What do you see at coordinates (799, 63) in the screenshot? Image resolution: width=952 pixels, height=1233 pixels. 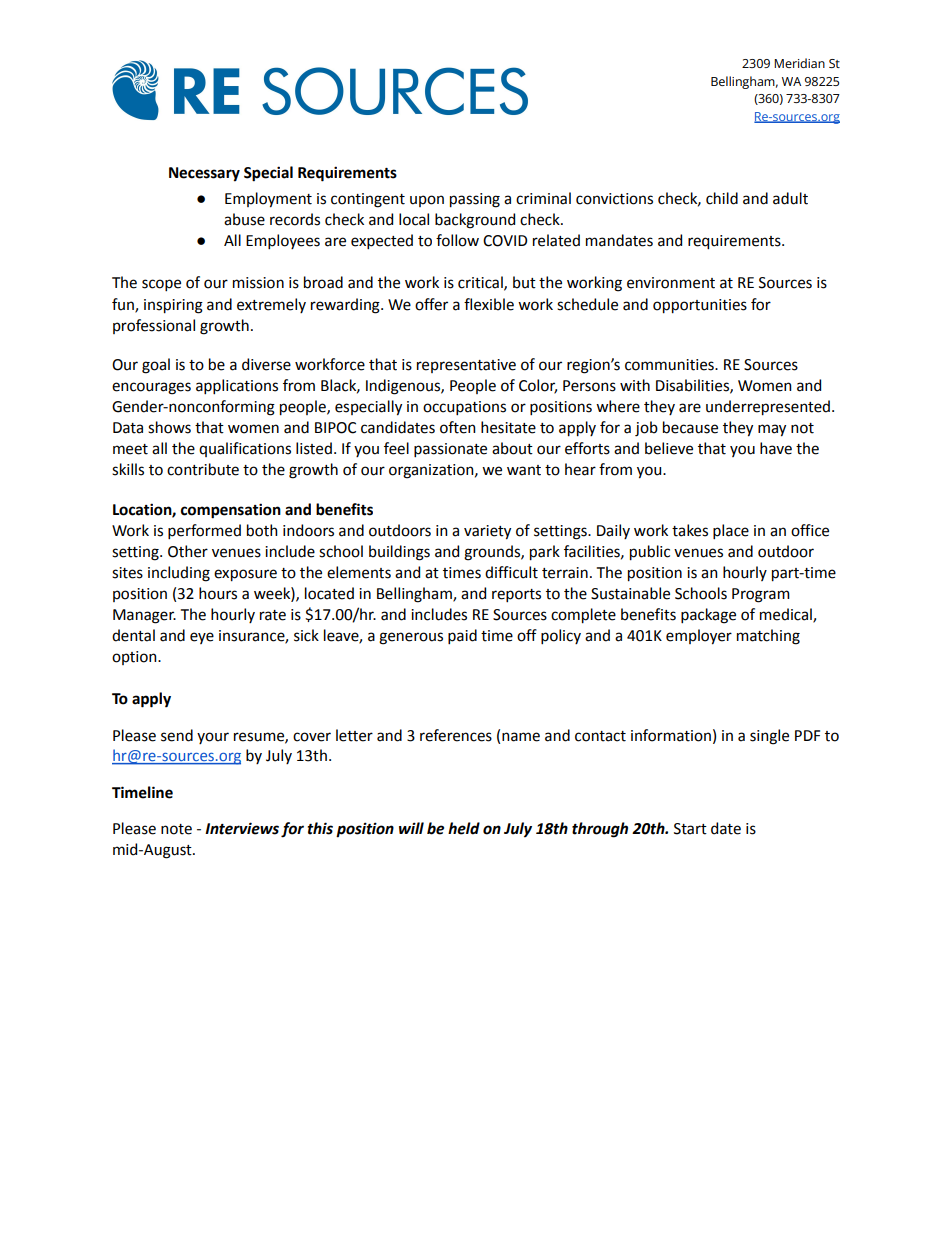 I see `Meridian` at bounding box center [799, 63].
